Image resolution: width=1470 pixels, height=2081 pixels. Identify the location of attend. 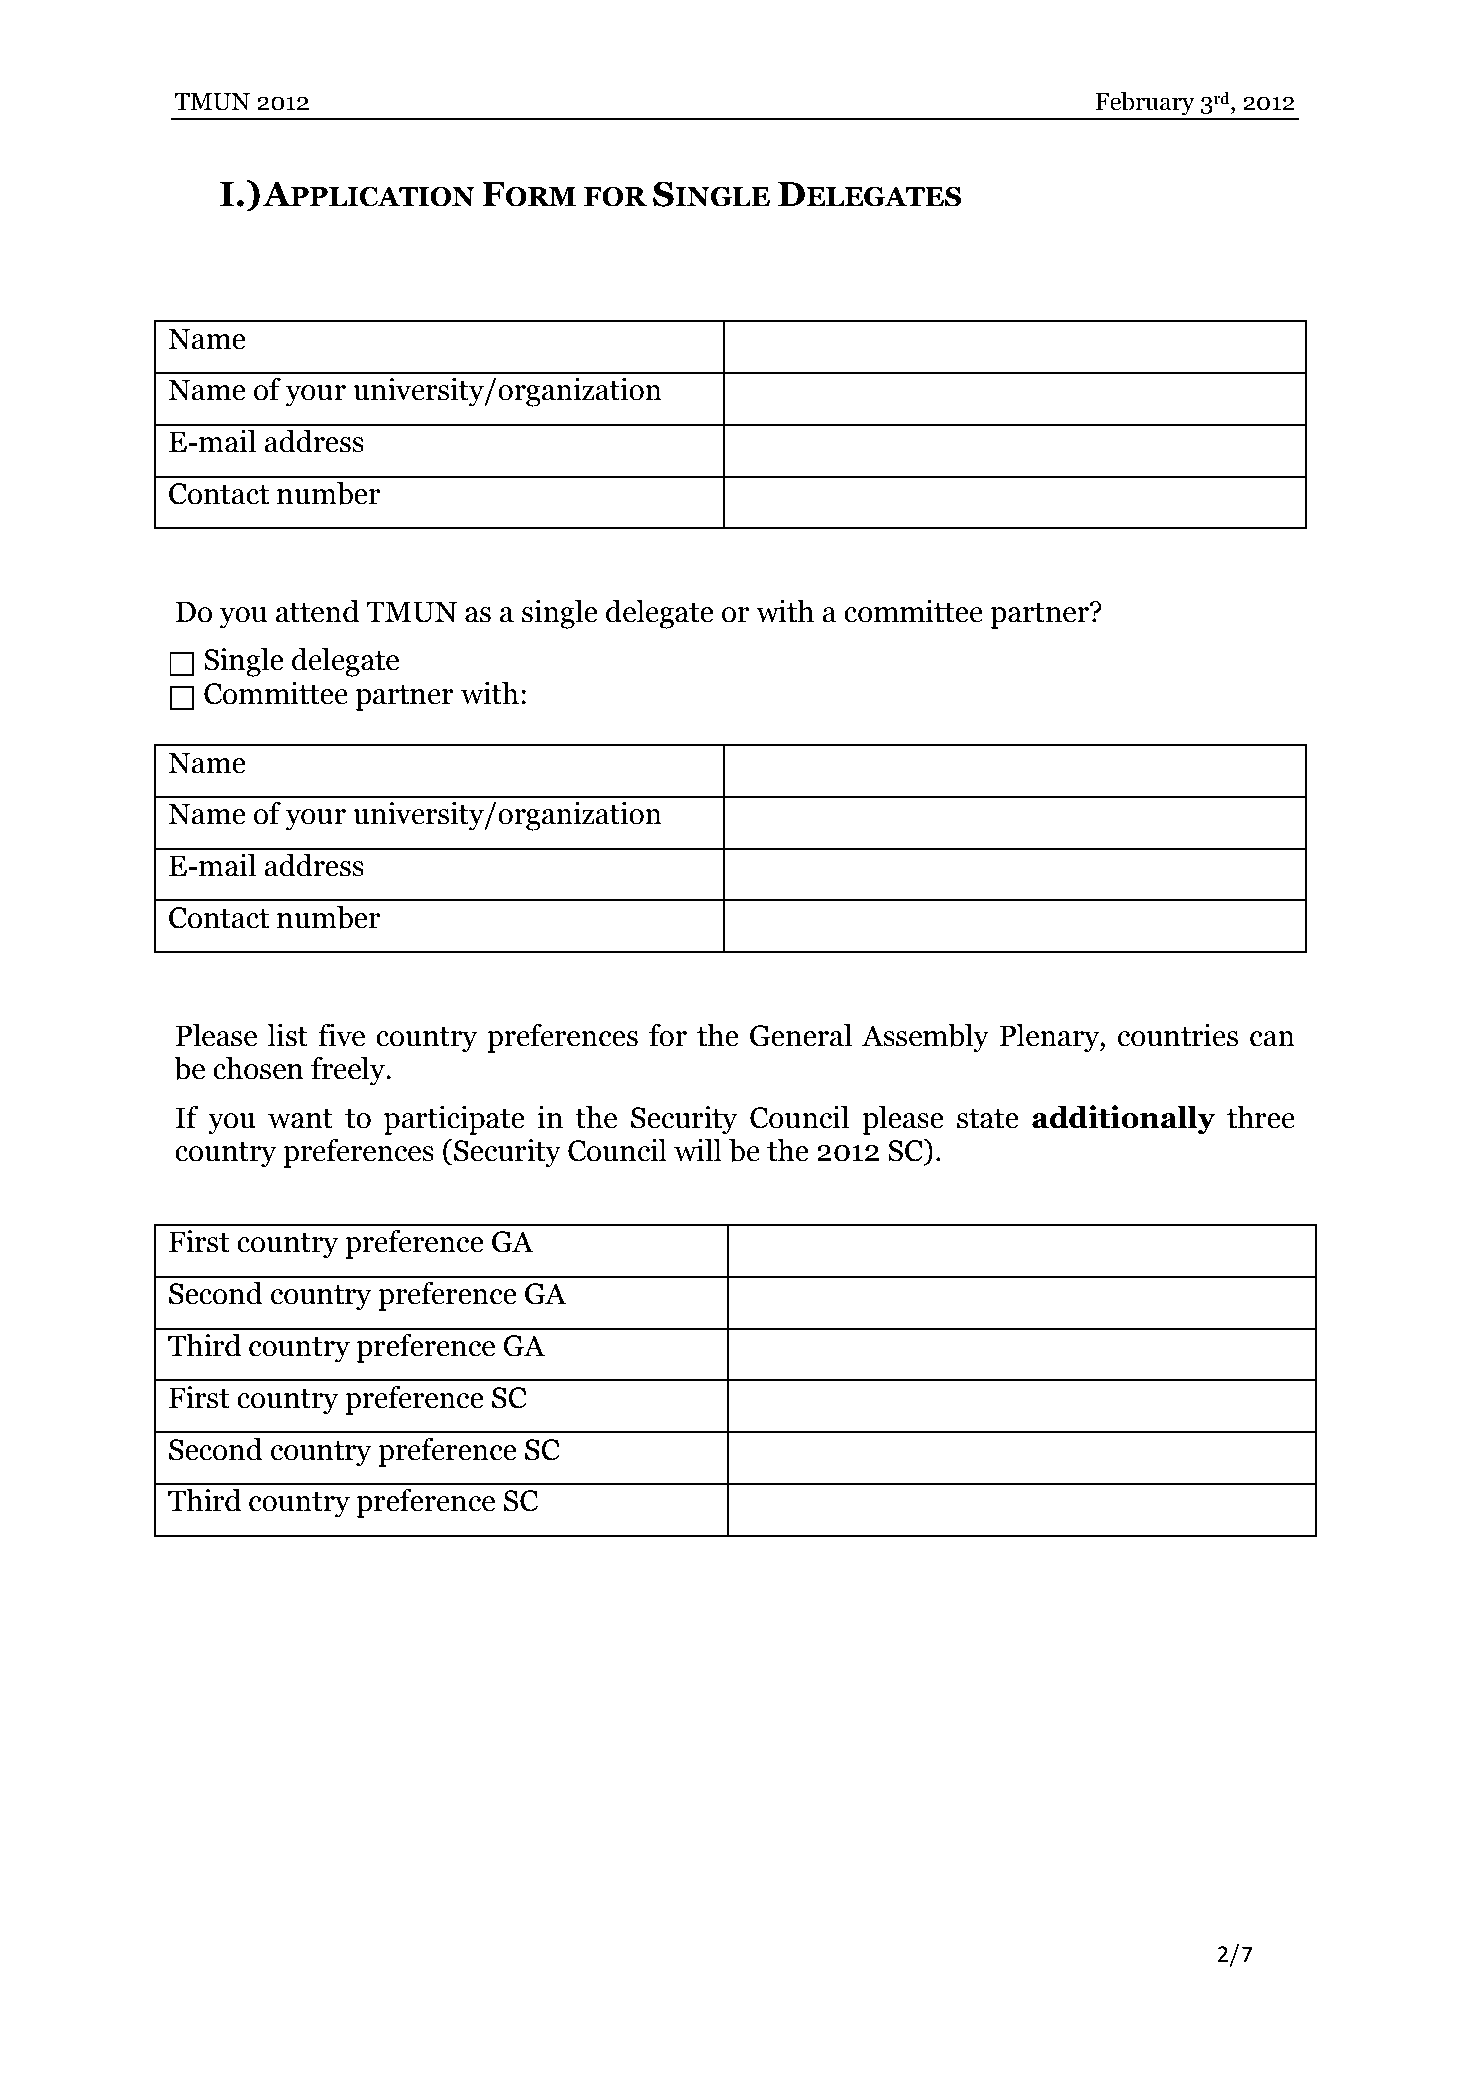
(317, 611).
